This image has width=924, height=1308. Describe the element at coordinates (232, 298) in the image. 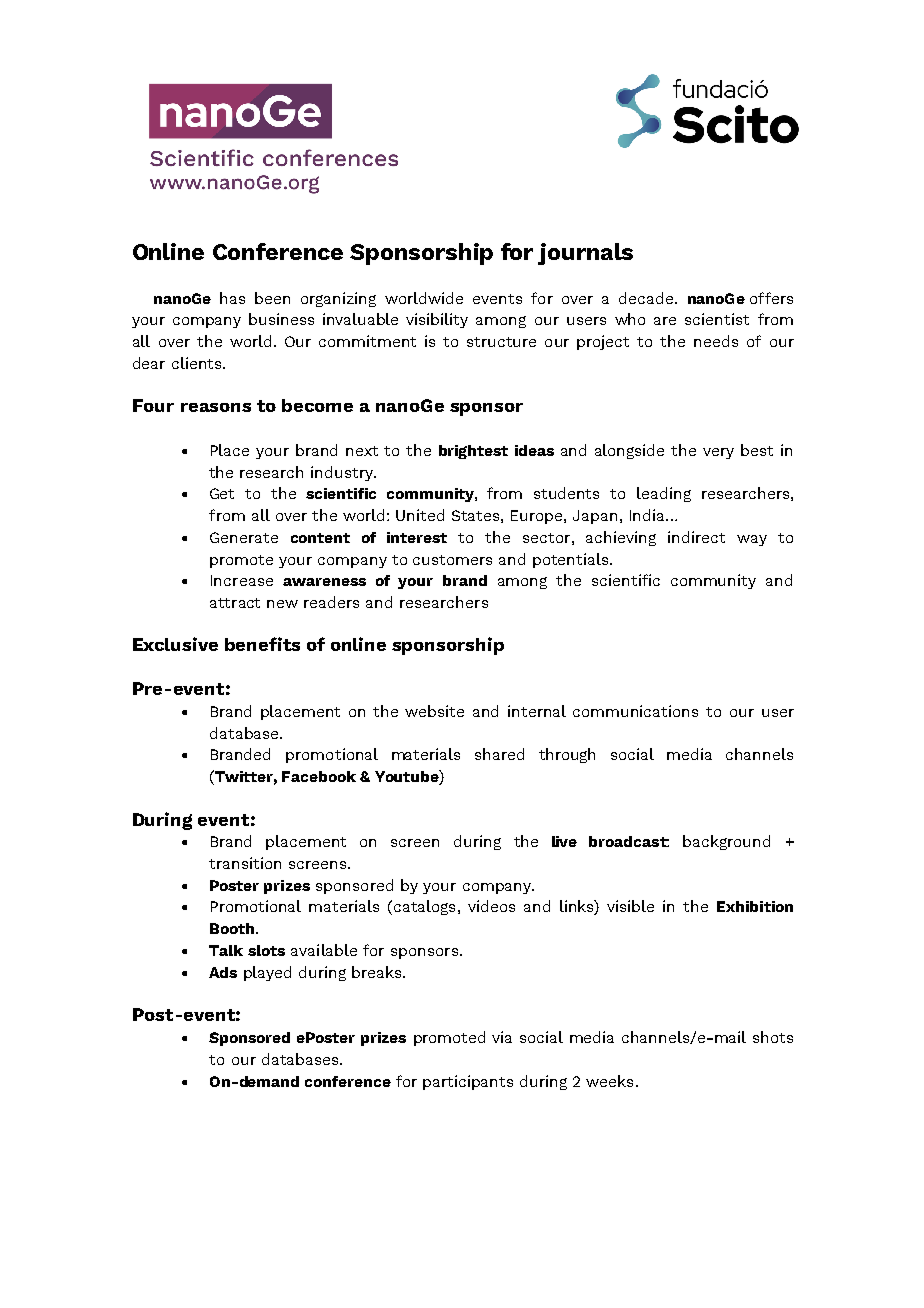

I see `has` at that location.
